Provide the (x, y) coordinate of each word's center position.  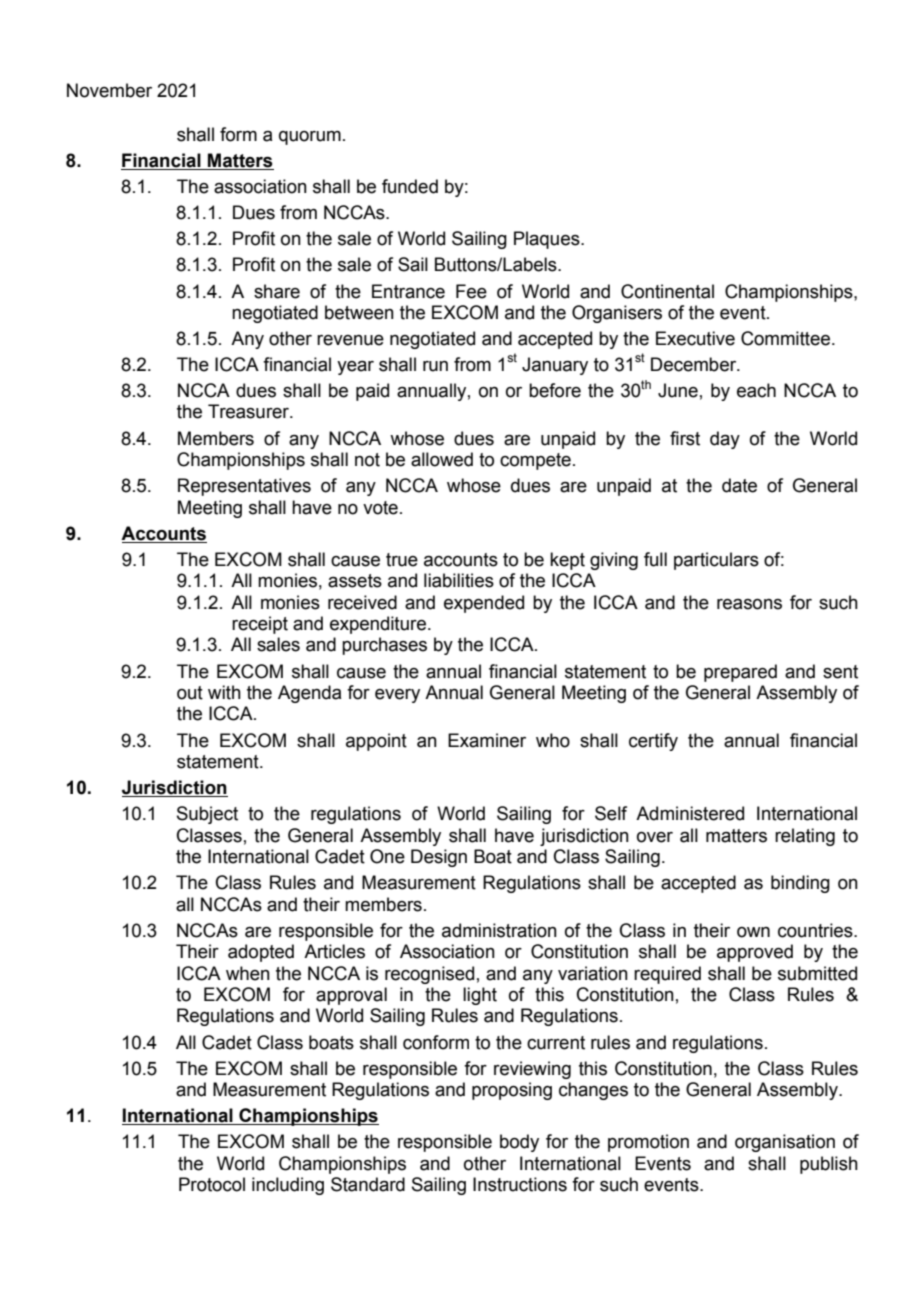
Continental (667, 291)
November (109, 90)
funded (410, 186)
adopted (261, 953)
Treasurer (250, 411)
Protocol (212, 1184)
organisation (785, 1143)
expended (484, 604)
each (756, 390)
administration (499, 930)
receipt (260, 625)
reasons (749, 604)
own (753, 932)
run (435, 366)
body (519, 1143)
